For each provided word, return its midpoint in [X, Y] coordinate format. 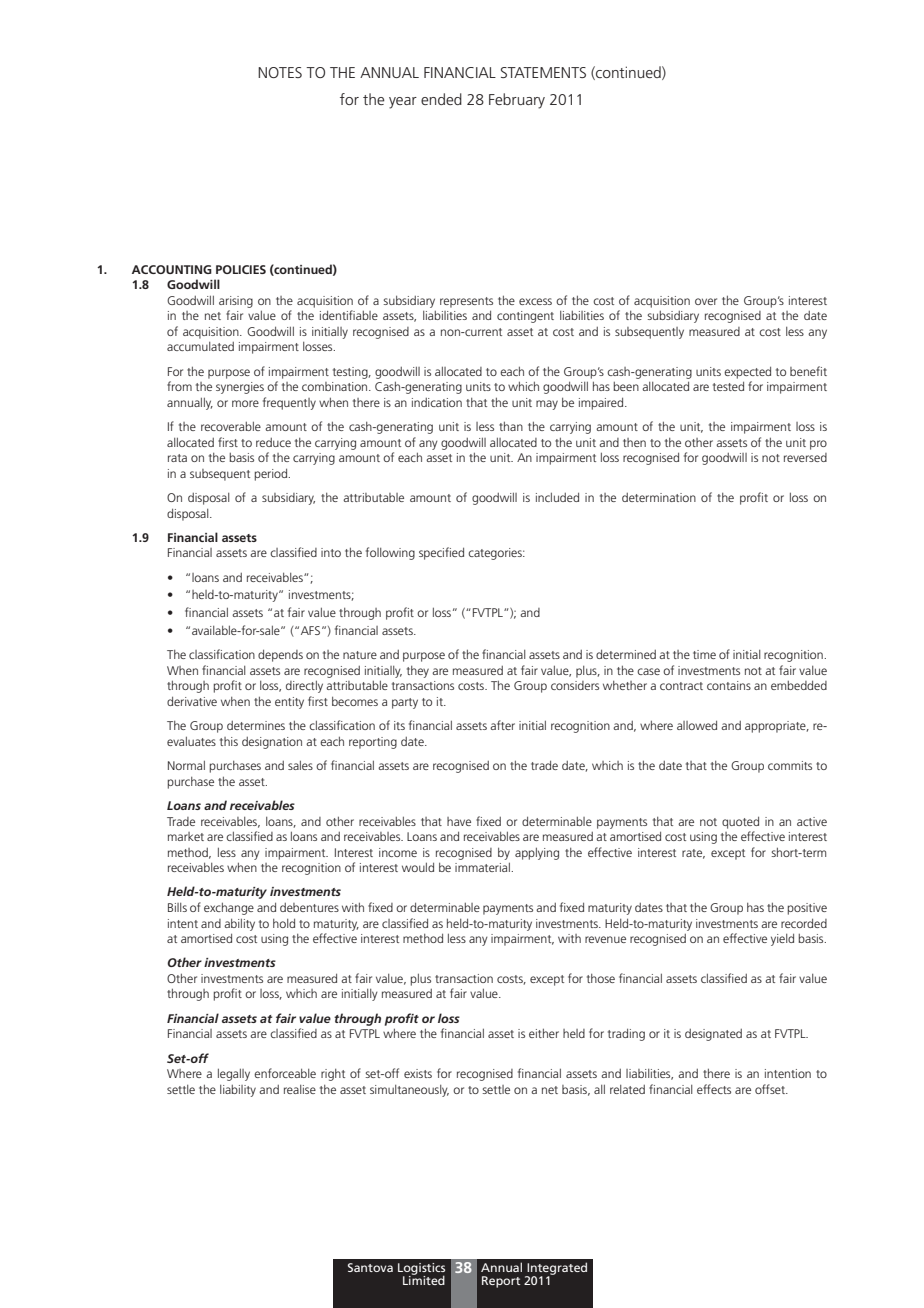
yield [782, 939]
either [544, 1033]
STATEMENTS [543, 72]
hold [284, 923]
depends [280, 655]
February [517, 101]
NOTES [280, 72]
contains [729, 685]
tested [728, 386]
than [511, 426]
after [502, 725]
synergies [240, 388]
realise [300, 1089]
